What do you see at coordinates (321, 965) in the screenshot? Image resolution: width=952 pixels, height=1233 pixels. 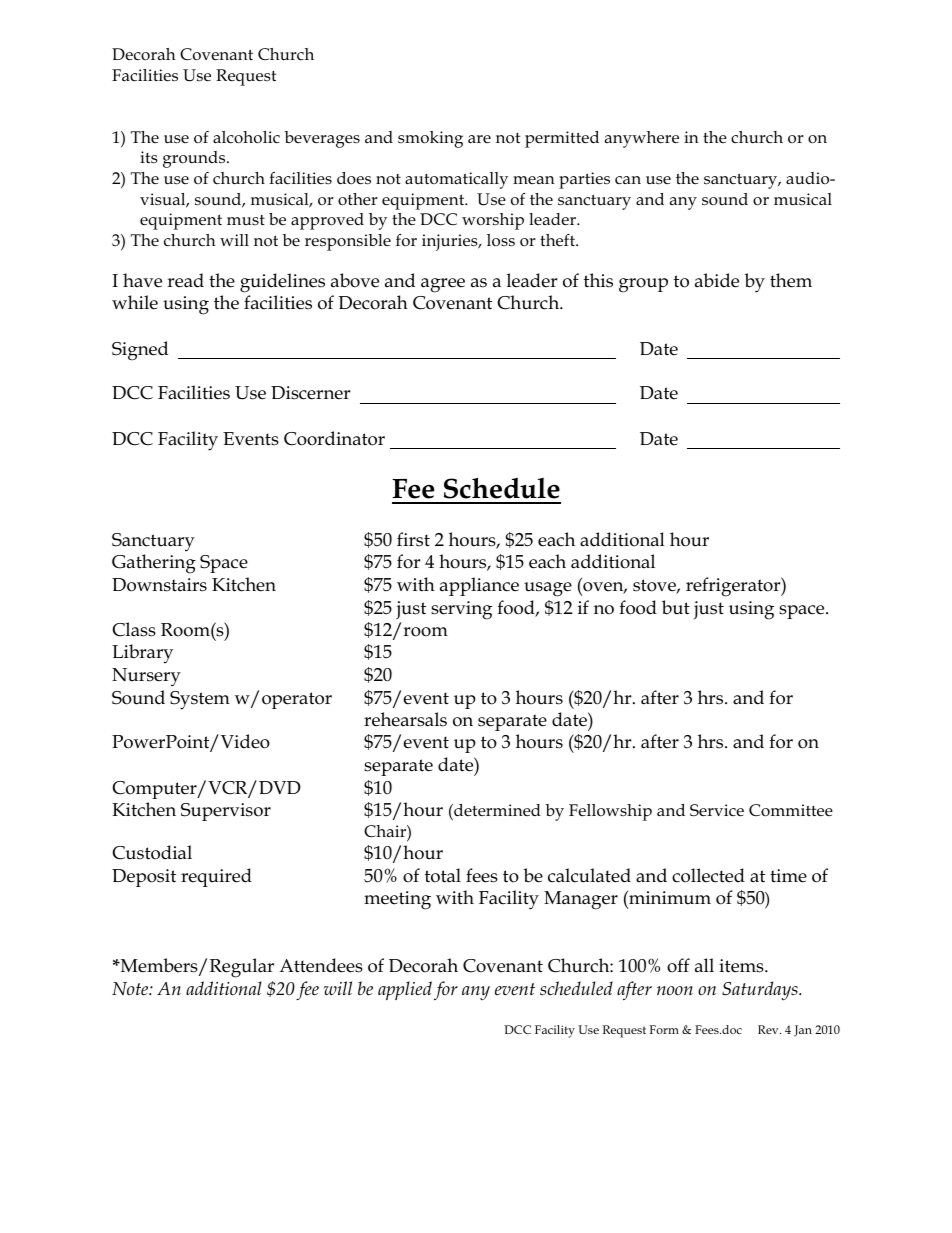 I see `Attendees` at bounding box center [321, 965].
